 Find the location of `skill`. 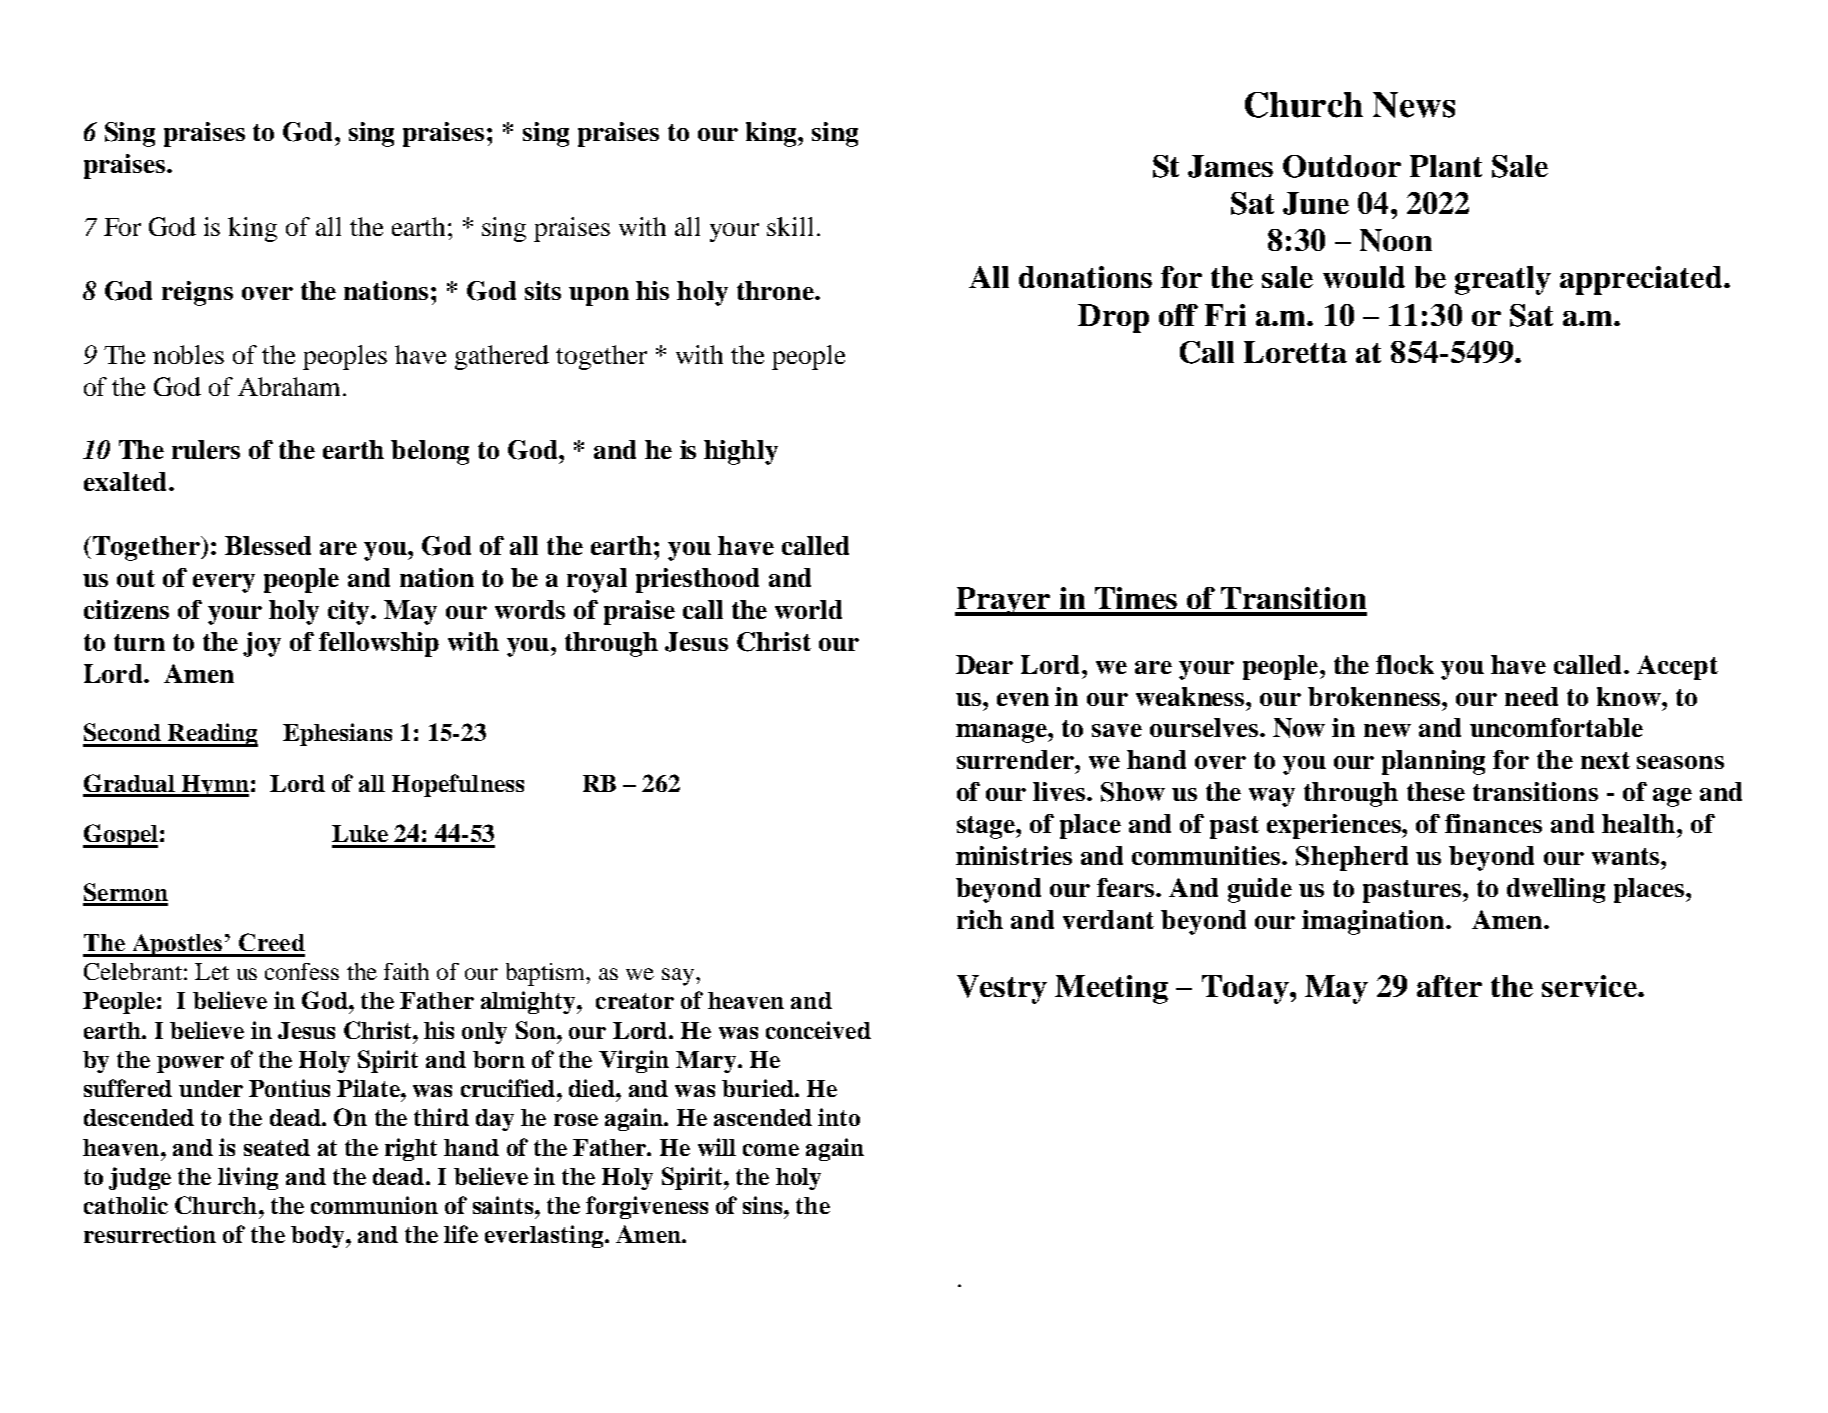

skill is located at coordinates (790, 226).
